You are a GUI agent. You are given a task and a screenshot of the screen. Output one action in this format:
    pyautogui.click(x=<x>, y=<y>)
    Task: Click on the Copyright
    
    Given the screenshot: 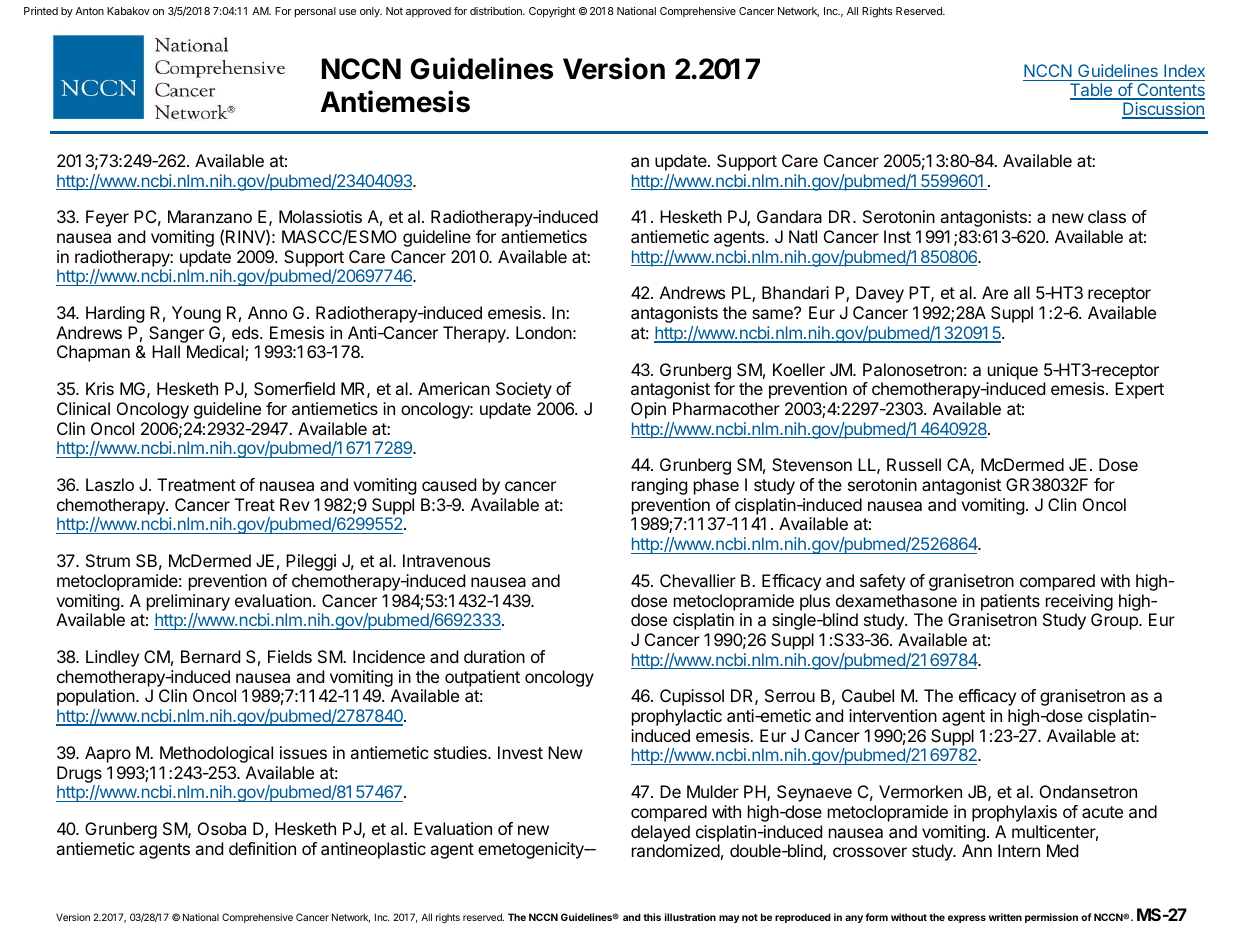 What is the action you would take?
    pyautogui.click(x=552, y=12)
